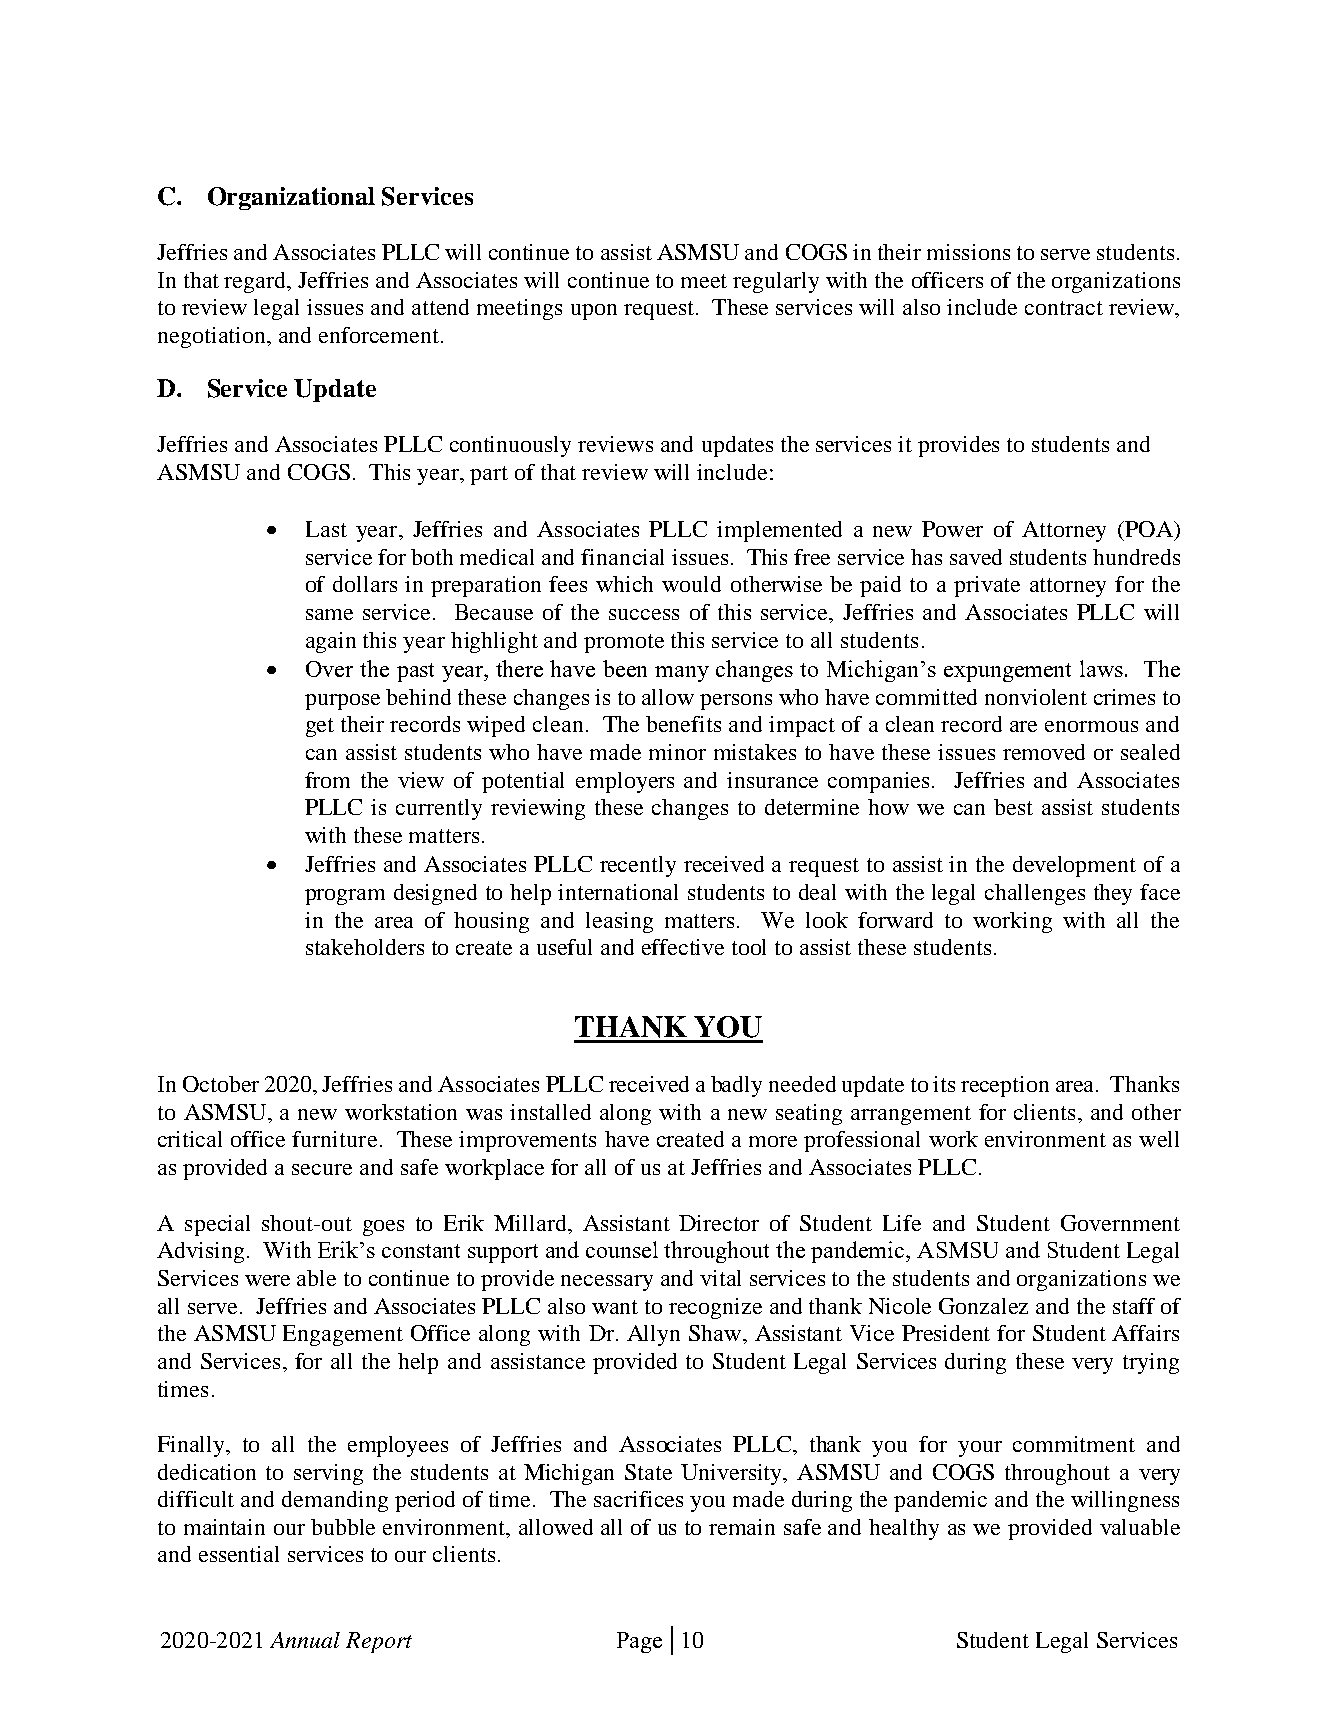 The height and width of the page is (1732, 1338). Describe the element at coordinates (291, 198) in the page. I see `Organizational` at that location.
